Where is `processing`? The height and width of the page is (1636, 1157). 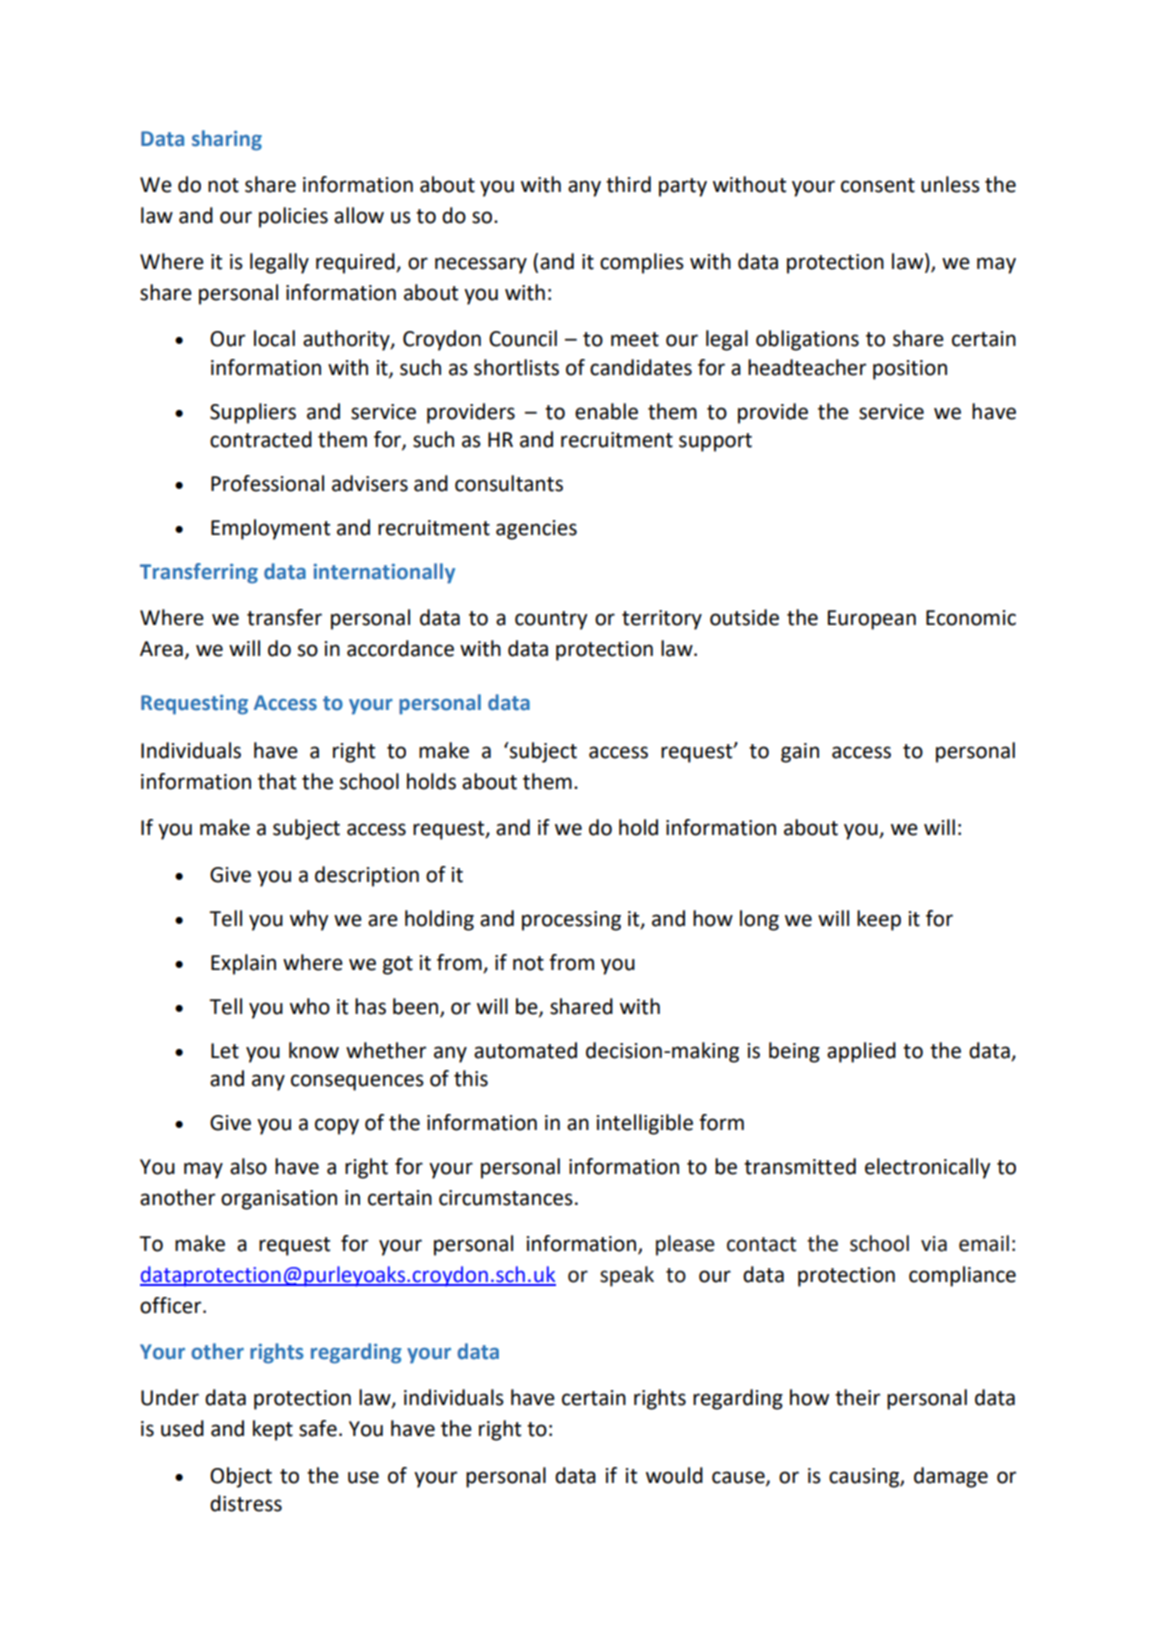 processing is located at coordinates (571, 921).
